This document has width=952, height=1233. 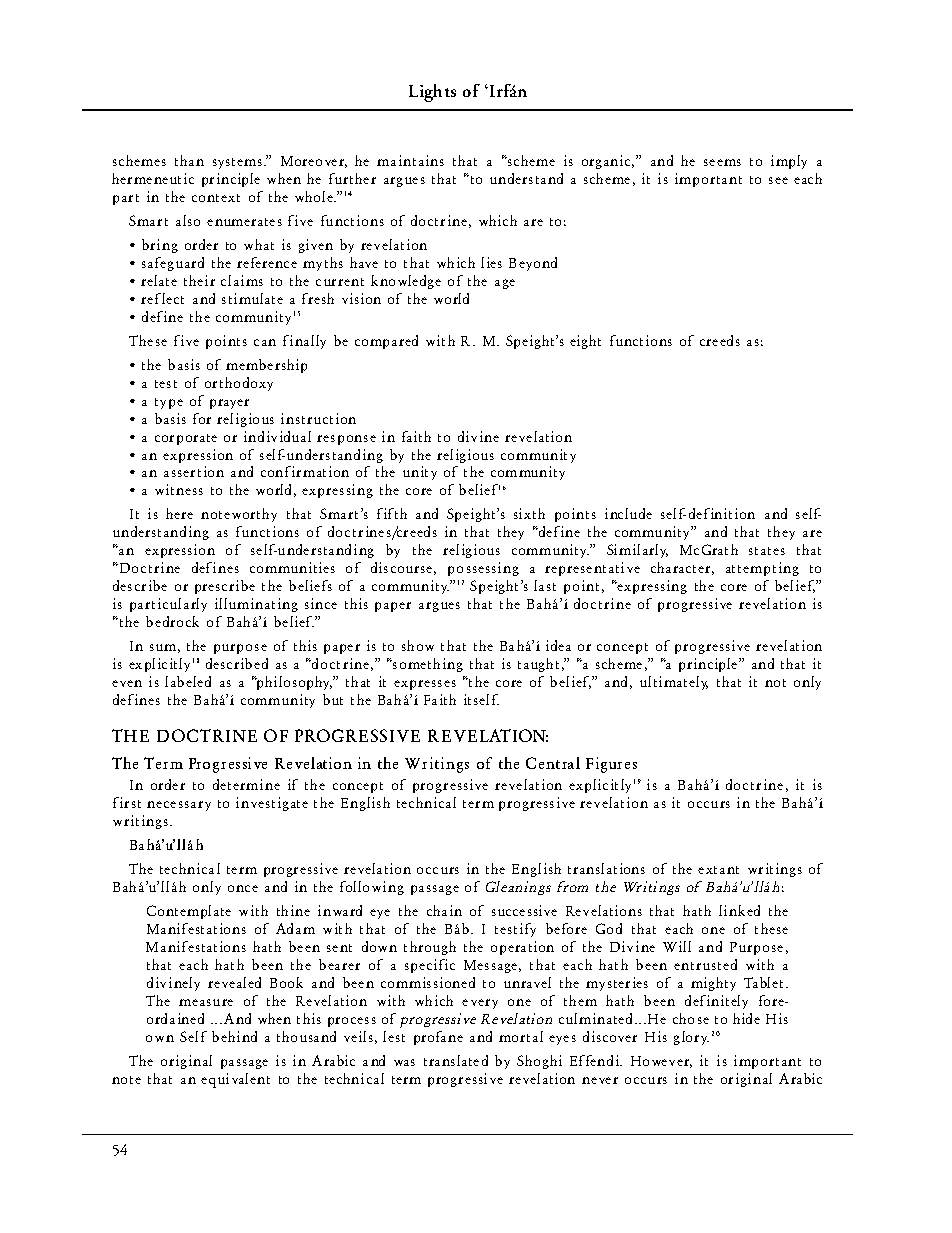 I want to click on show, so click(x=418, y=645).
